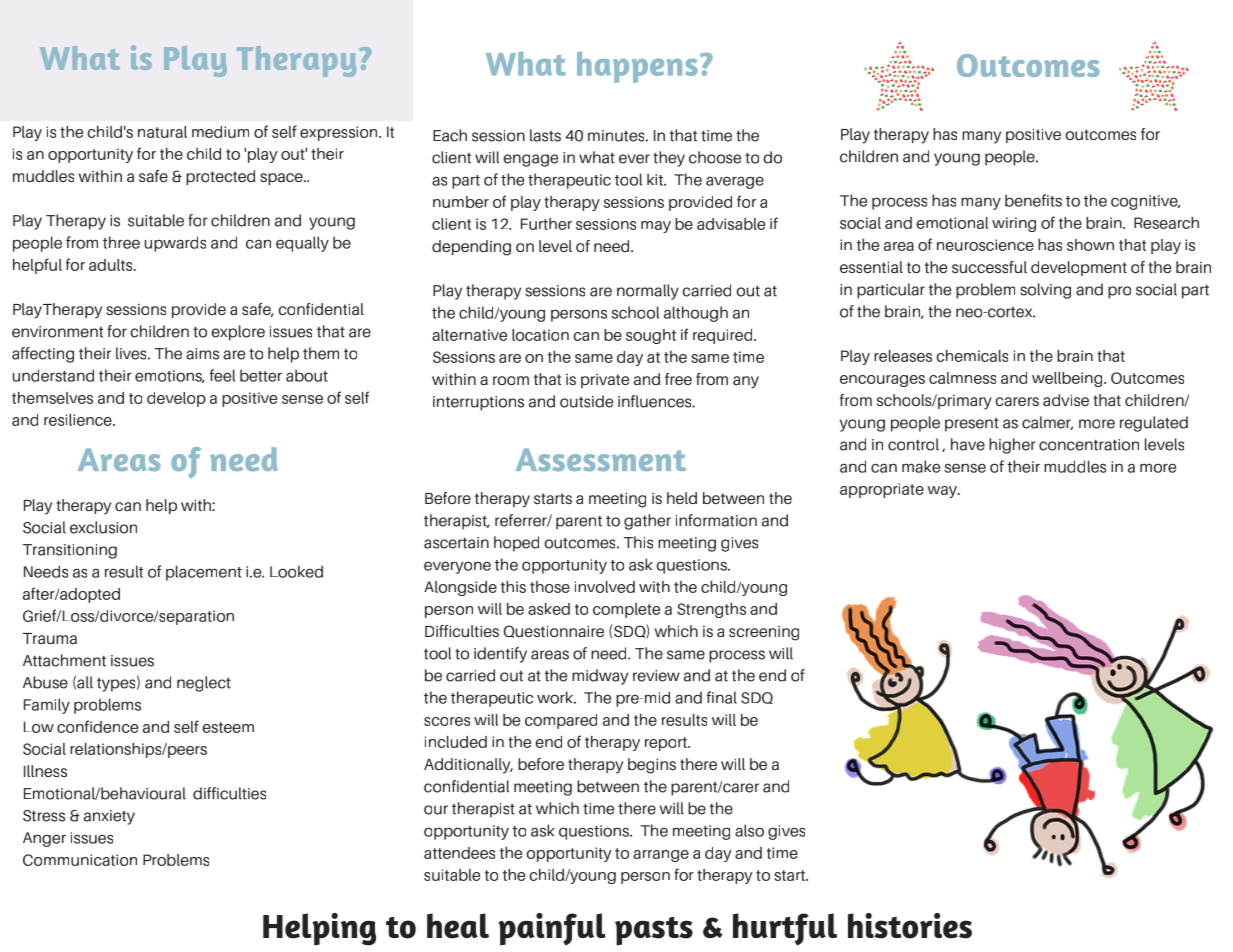  What do you see at coordinates (80, 860) in the image?
I see `Communication` at bounding box center [80, 860].
